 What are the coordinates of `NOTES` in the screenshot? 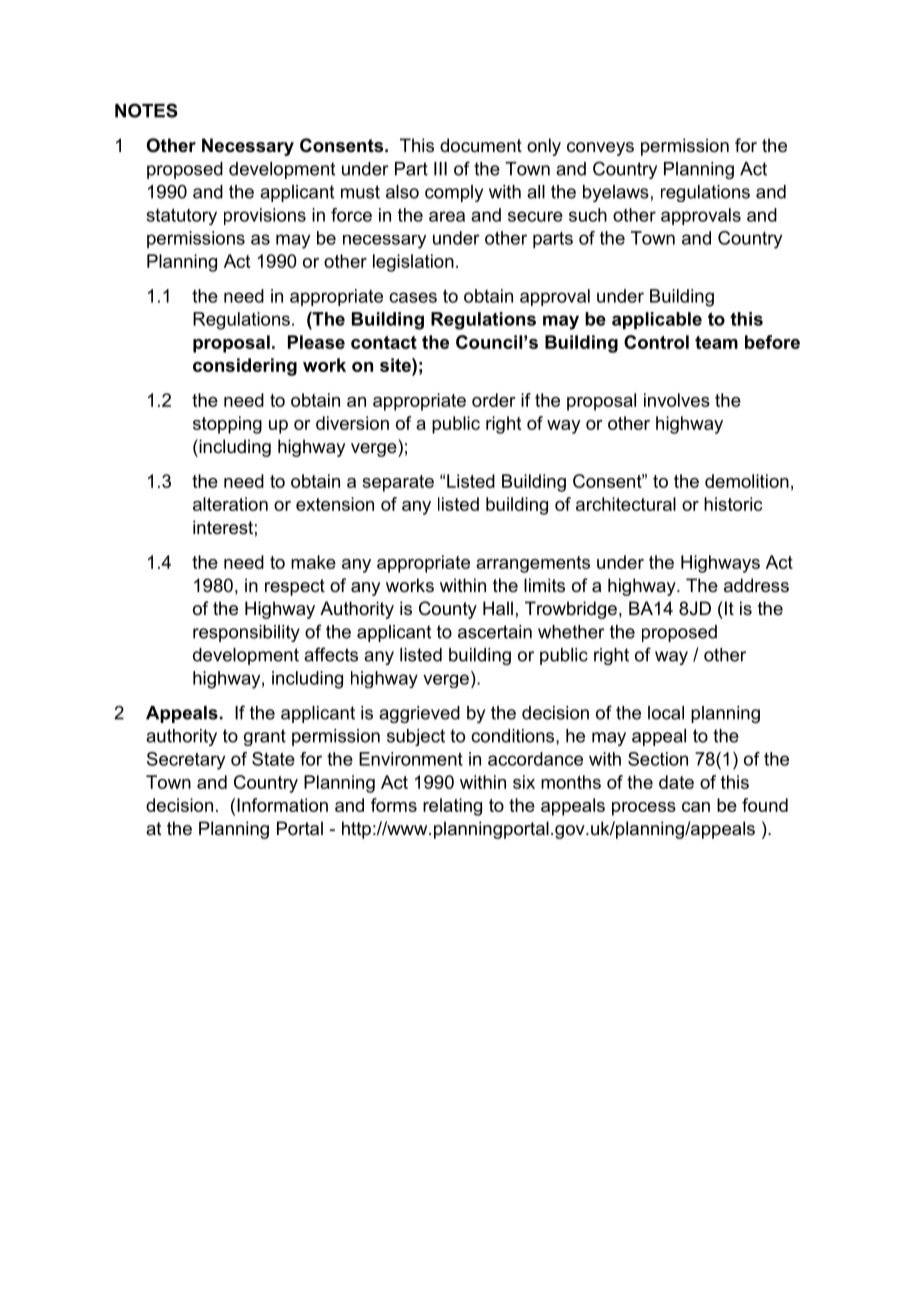 It's located at (146, 110).
